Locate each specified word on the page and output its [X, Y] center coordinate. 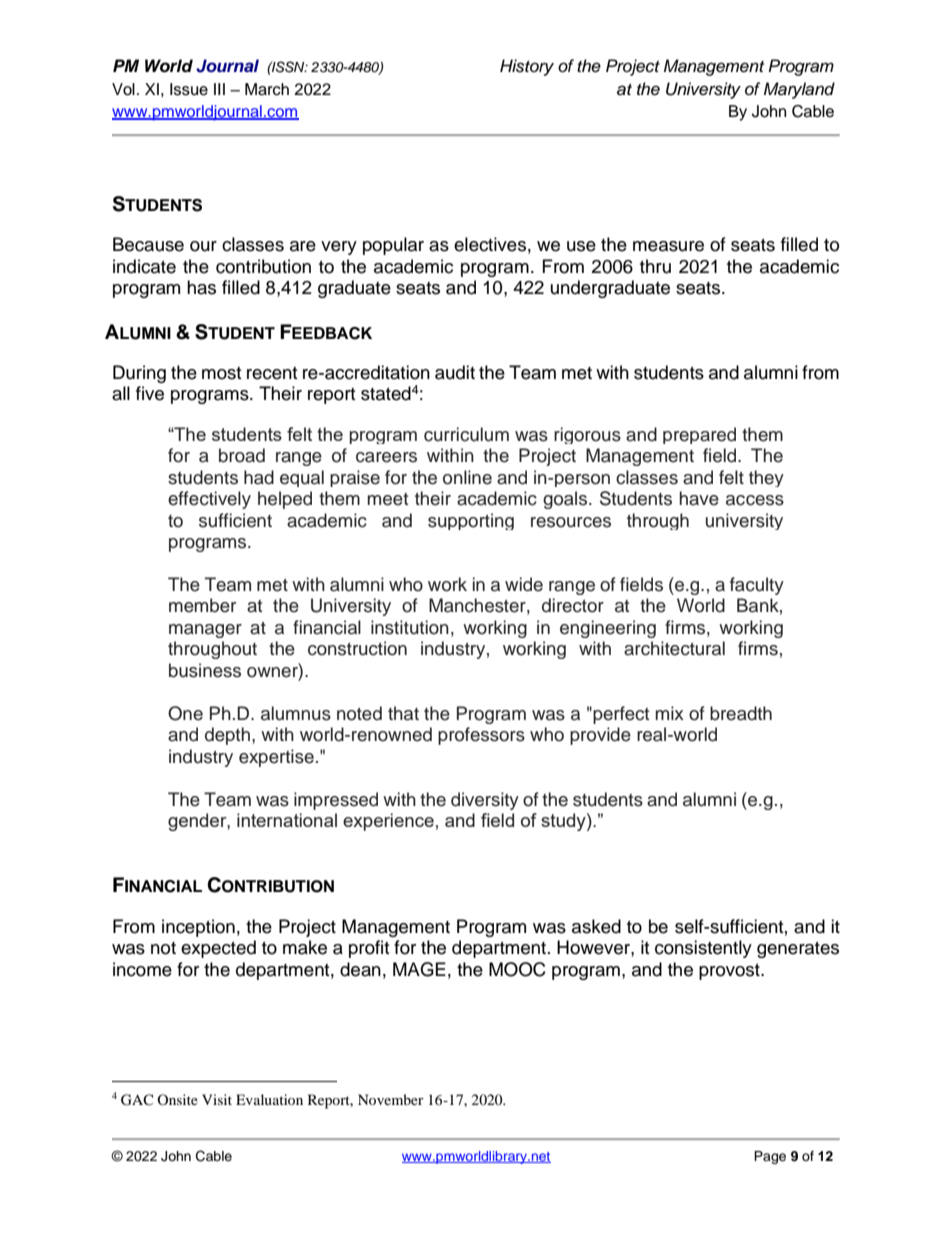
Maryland [799, 90]
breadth [741, 713]
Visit [217, 1099]
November [391, 1099]
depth [227, 736]
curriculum [466, 434]
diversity [485, 801]
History [527, 67]
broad [242, 455]
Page [770, 1157]
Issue [189, 89]
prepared [699, 435]
